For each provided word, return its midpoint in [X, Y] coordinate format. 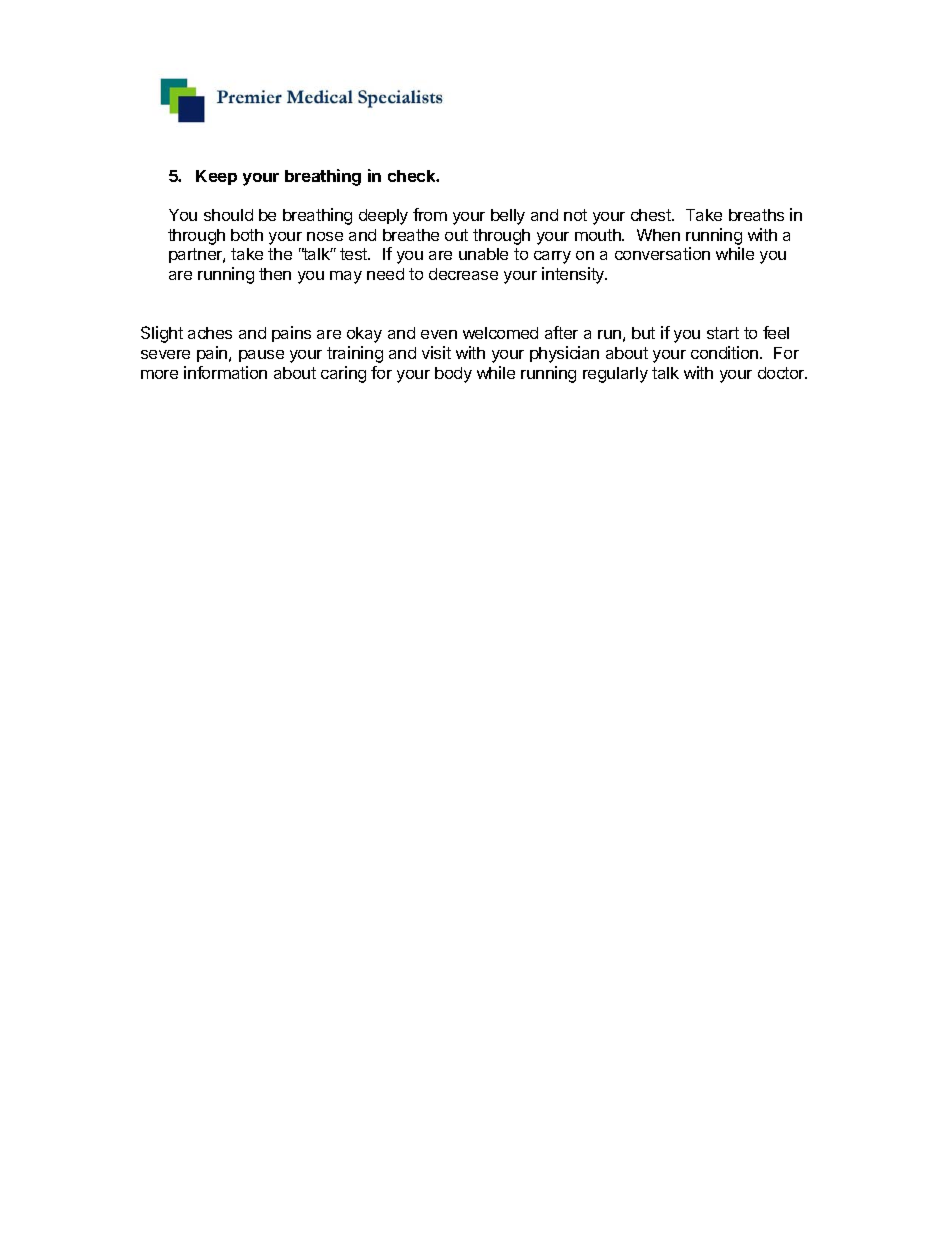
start [723, 333]
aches [210, 333]
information [225, 372]
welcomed [500, 333]
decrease [463, 274]
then [275, 274]
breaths [756, 215]
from [430, 214]
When [658, 235]
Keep [216, 177]
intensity [574, 275]
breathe [411, 235]
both [247, 235]
